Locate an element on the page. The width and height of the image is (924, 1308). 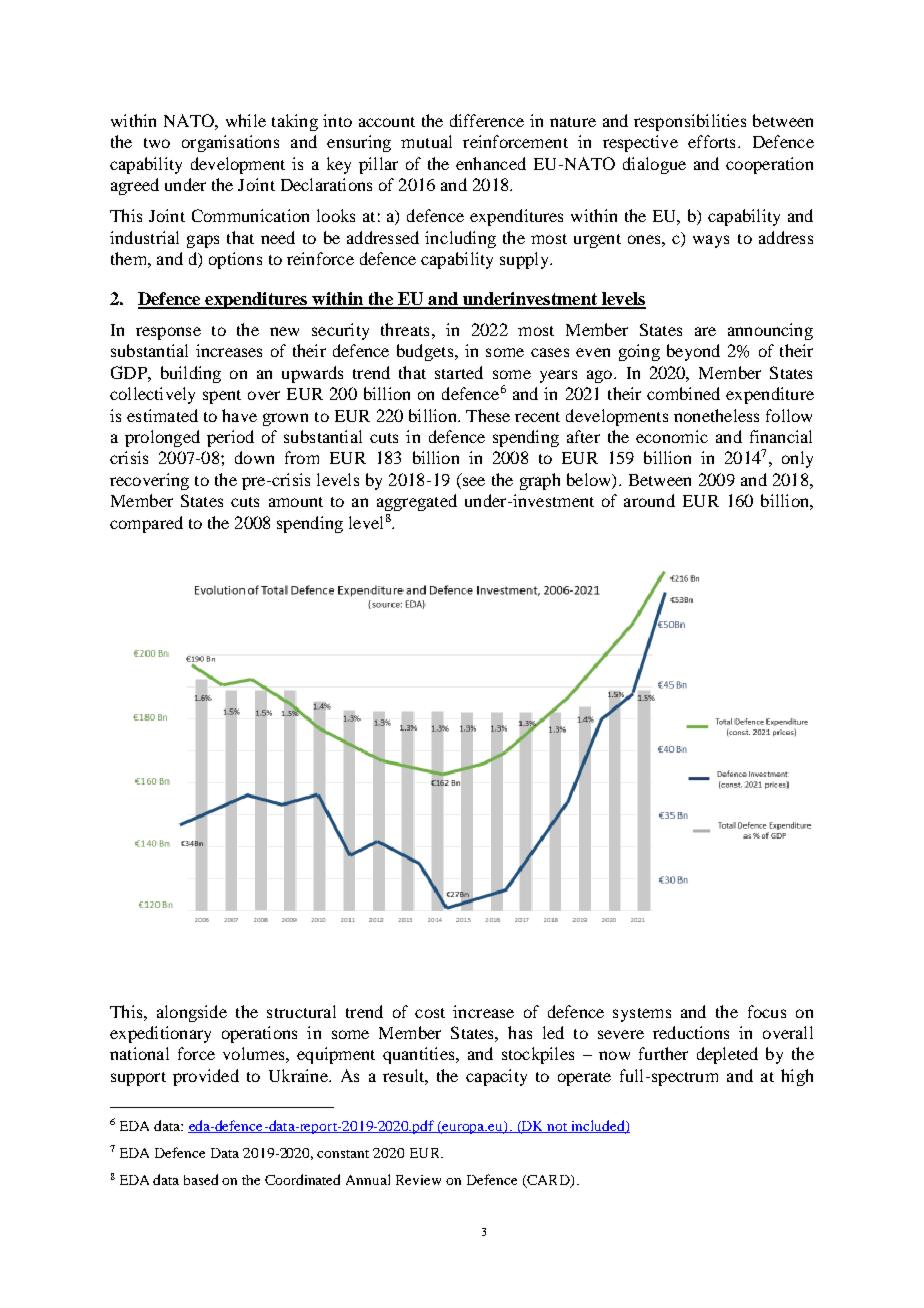
cost is located at coordinates (430, 1013).
